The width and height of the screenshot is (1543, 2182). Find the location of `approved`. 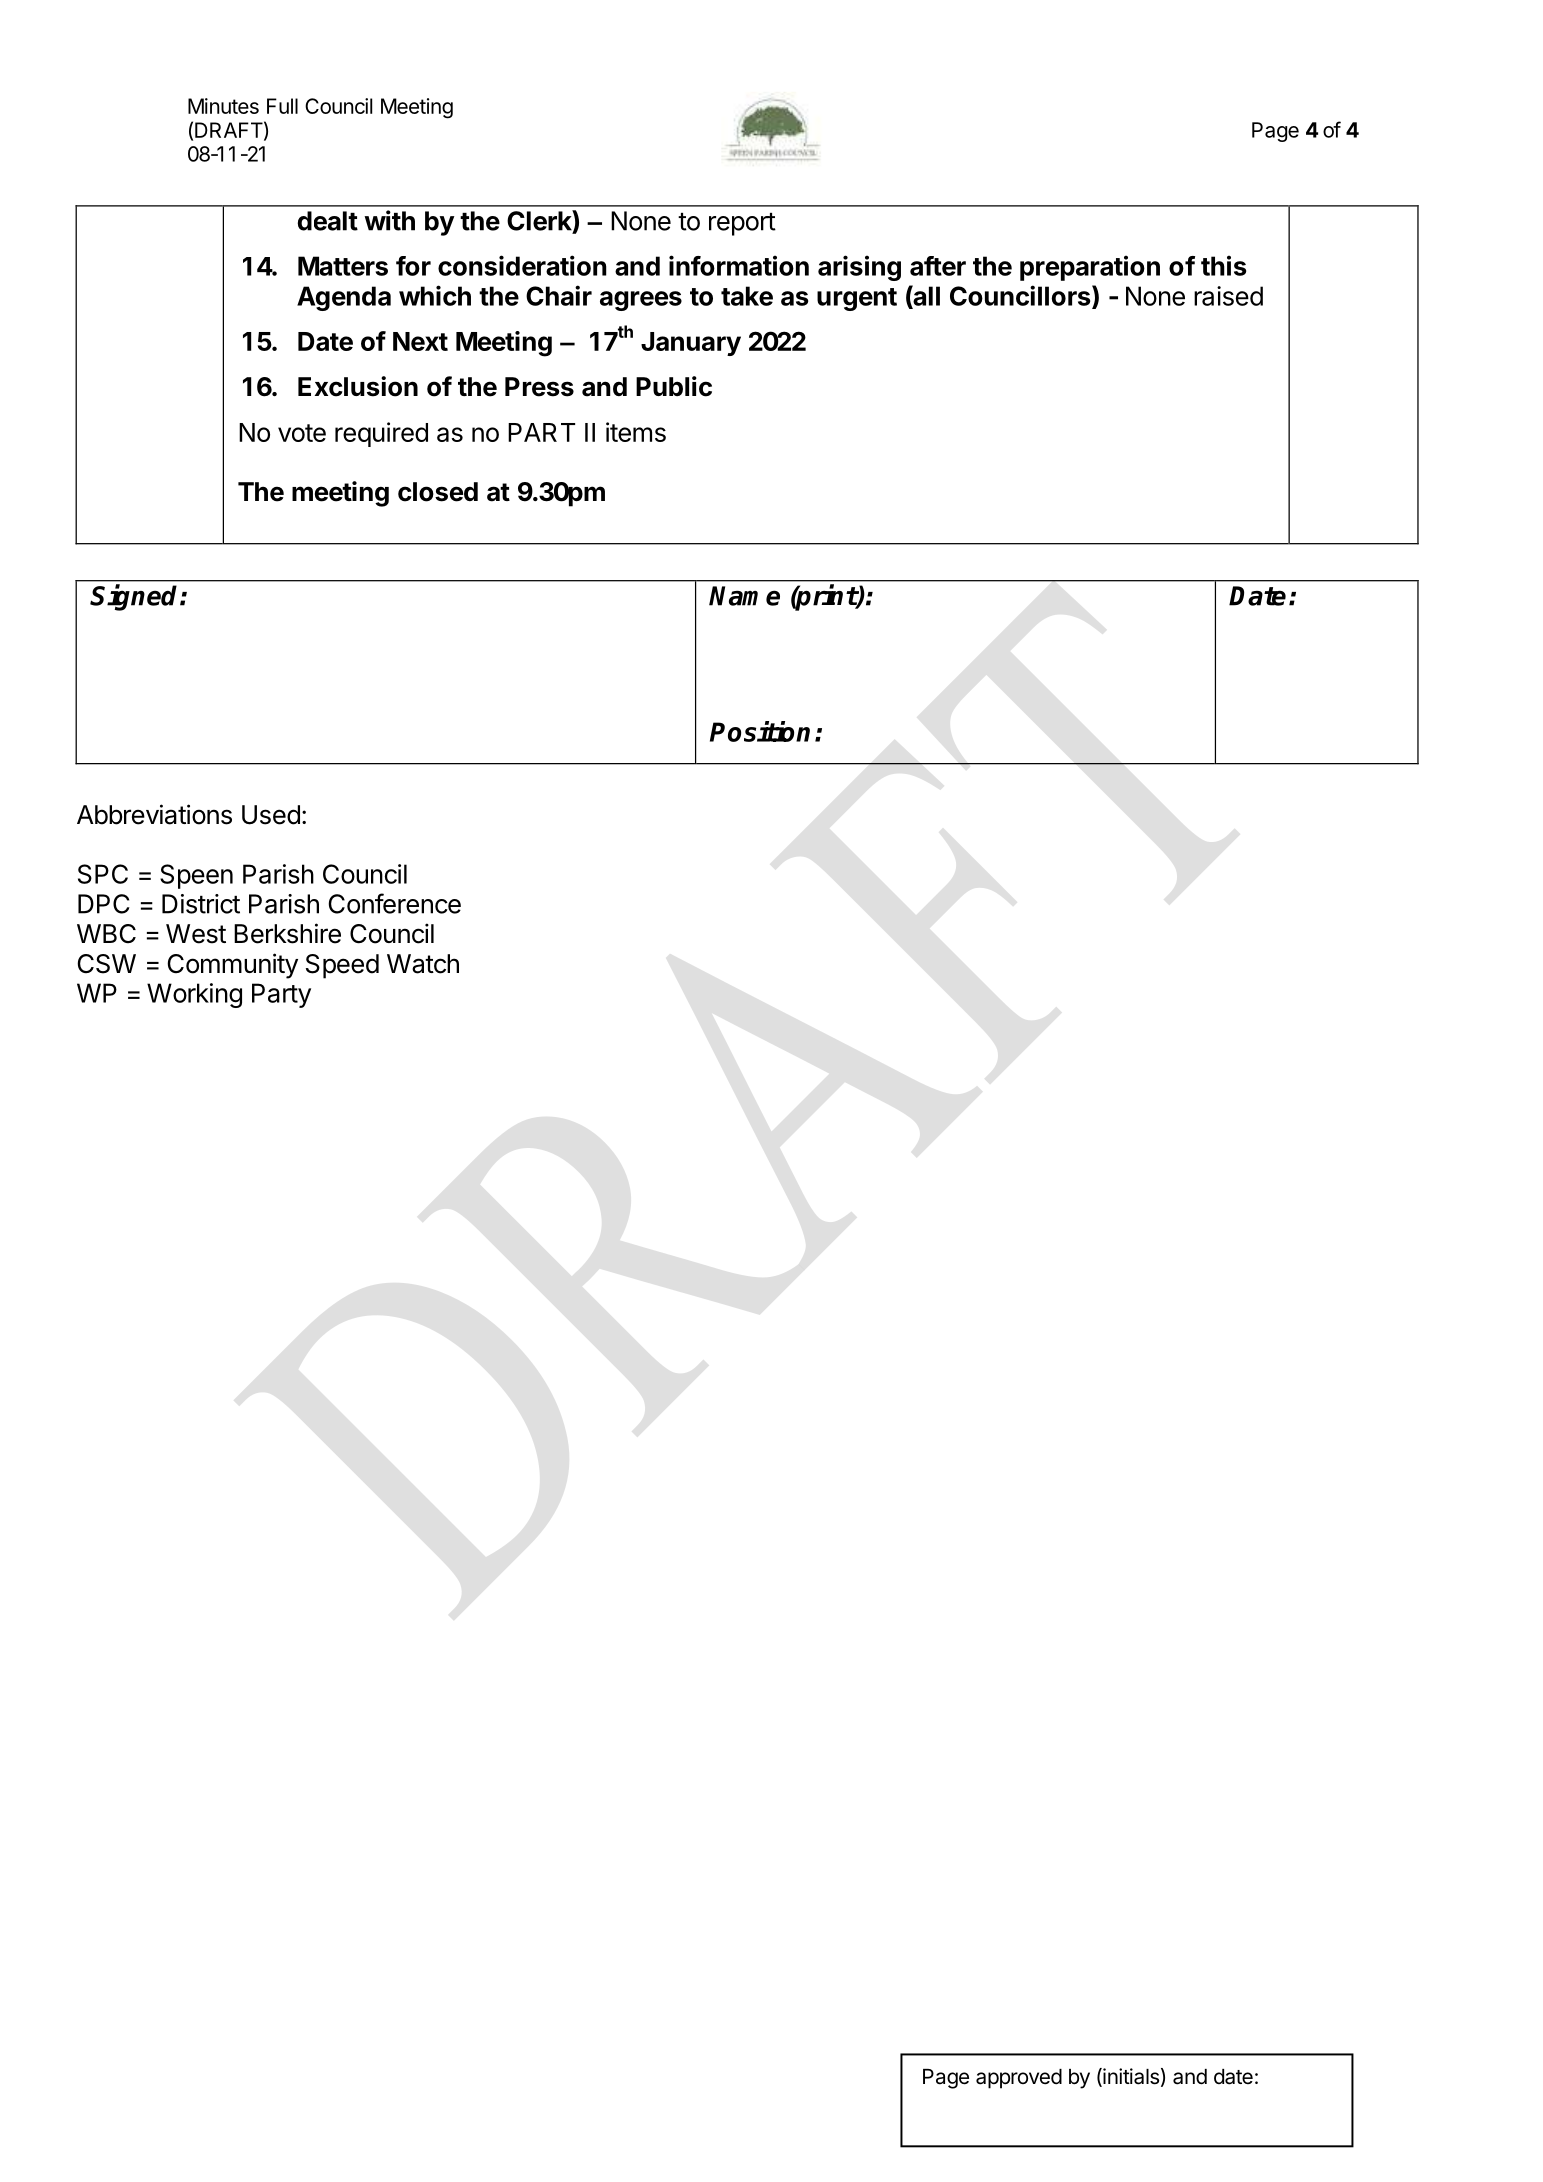

approved is located at coordinates (1019, 2079).
